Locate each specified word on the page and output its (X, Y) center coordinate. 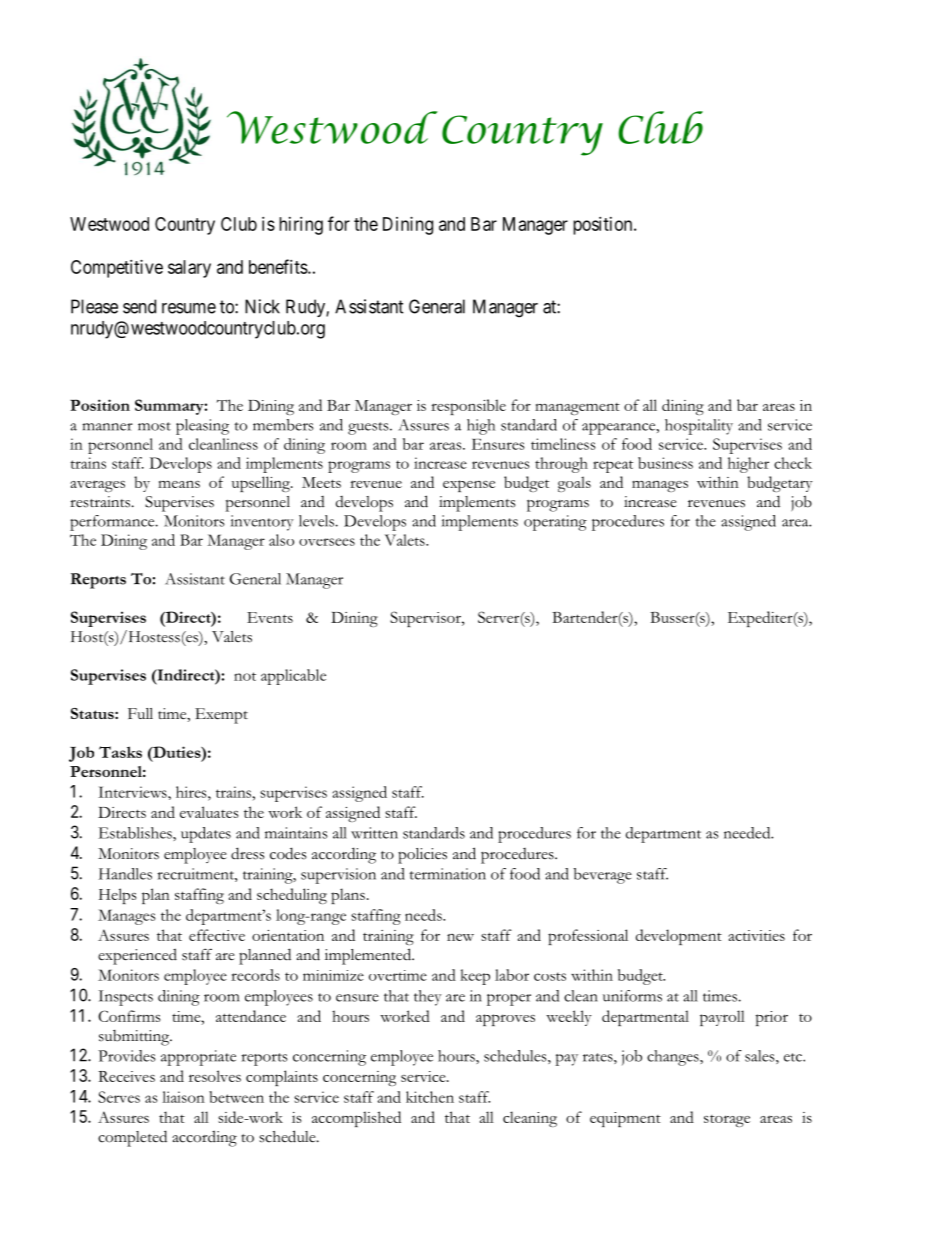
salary (189, 269)
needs (424, 915)
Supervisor (426, 619)
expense (469, 486)
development (679, 937)
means (179, 484)
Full (140, 713)
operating (555, 523)
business (665, 463)
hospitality (699, 427)
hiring (301, 226)
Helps (117, 896)
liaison (183, 1097)
